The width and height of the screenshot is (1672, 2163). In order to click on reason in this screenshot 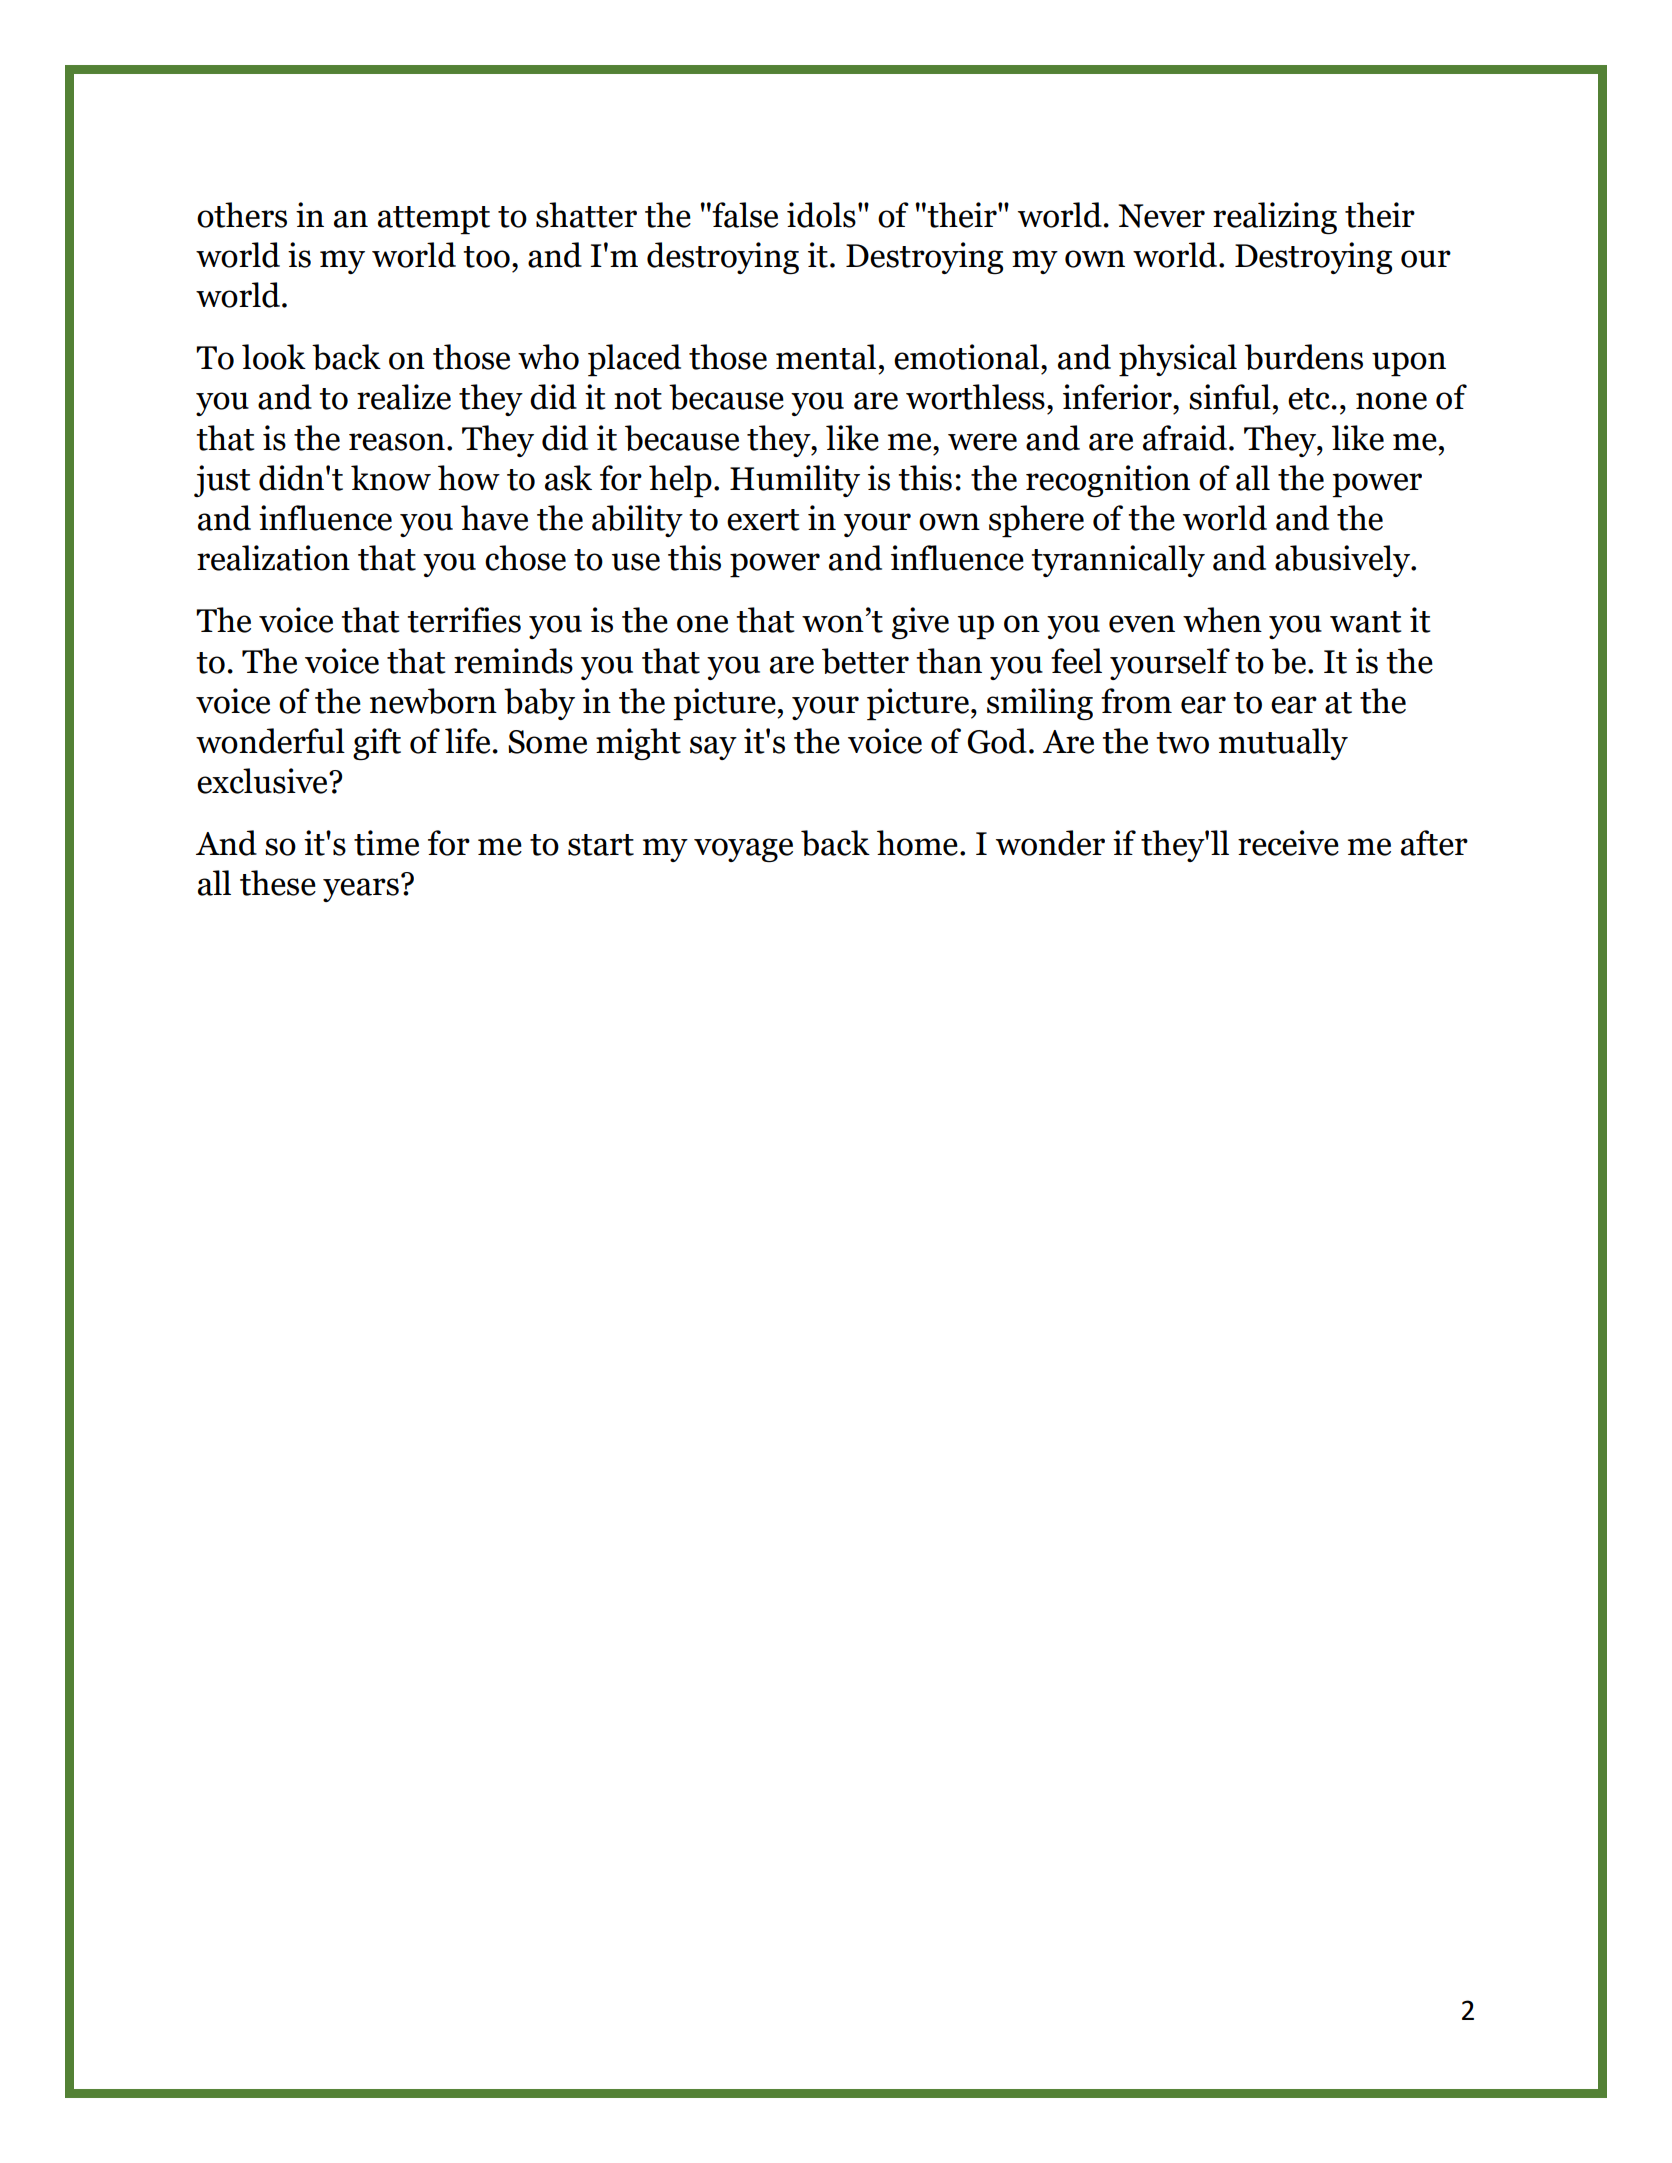, I will do `click(397, 442)`.
